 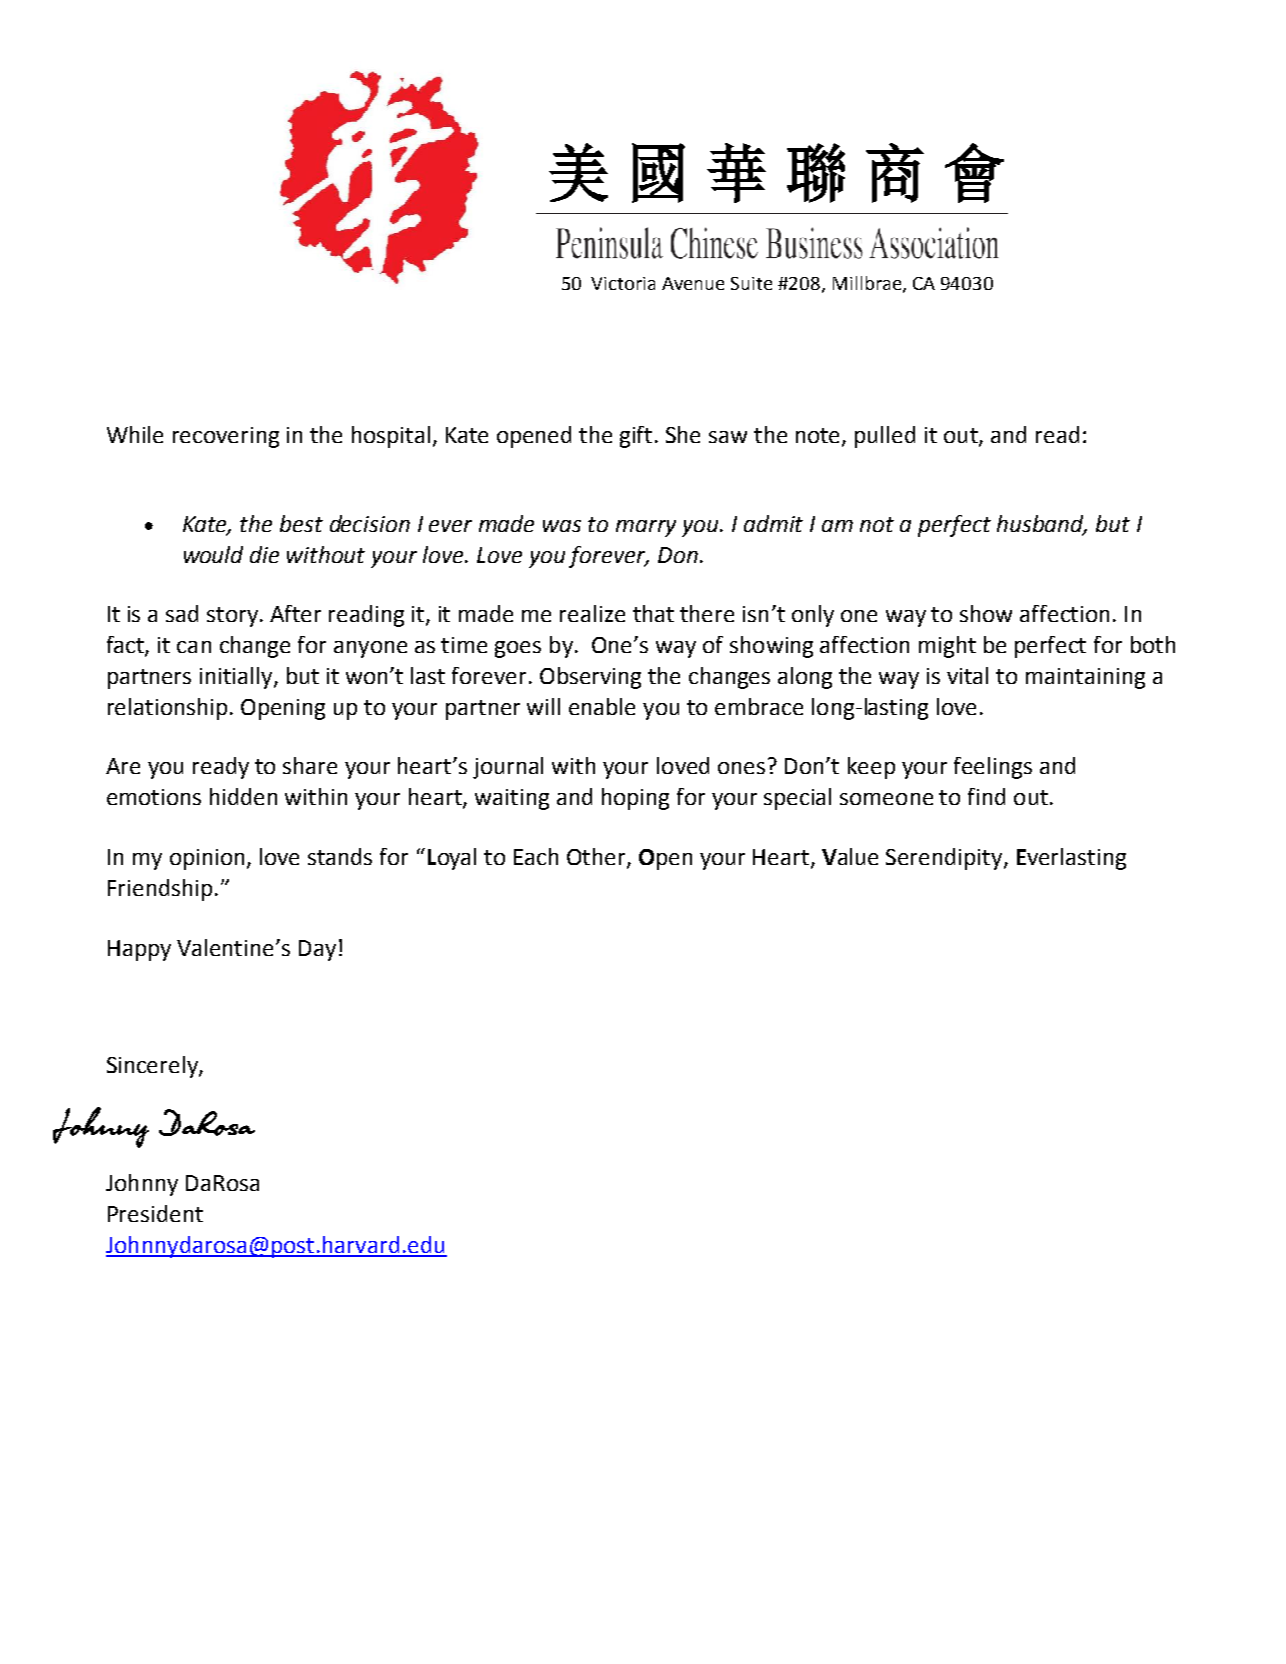 What do you see at coordinates (646, 528) in the screenshot?
I see `marry` at bounding box center [646, 528].
